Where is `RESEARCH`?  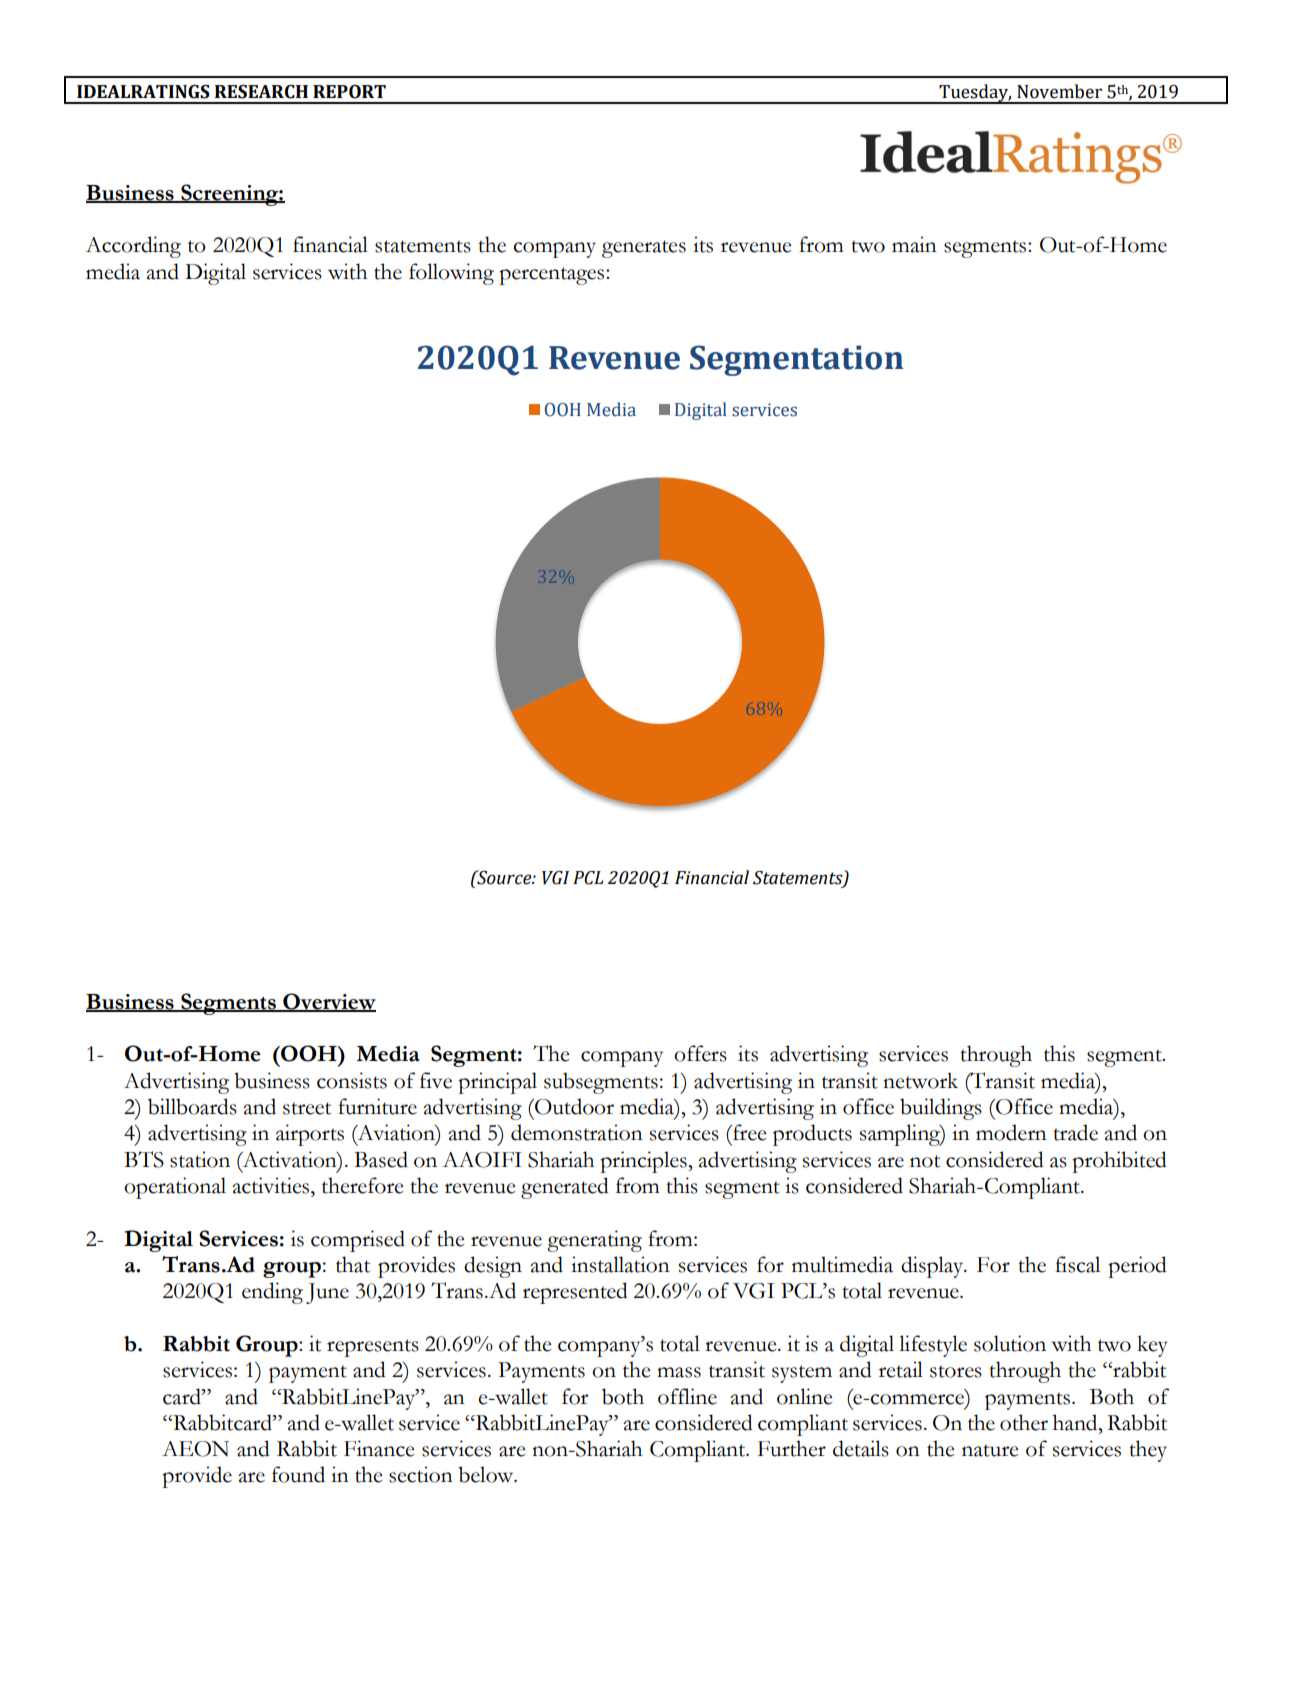
RESEARCH is located at coordinates (261, 92).
